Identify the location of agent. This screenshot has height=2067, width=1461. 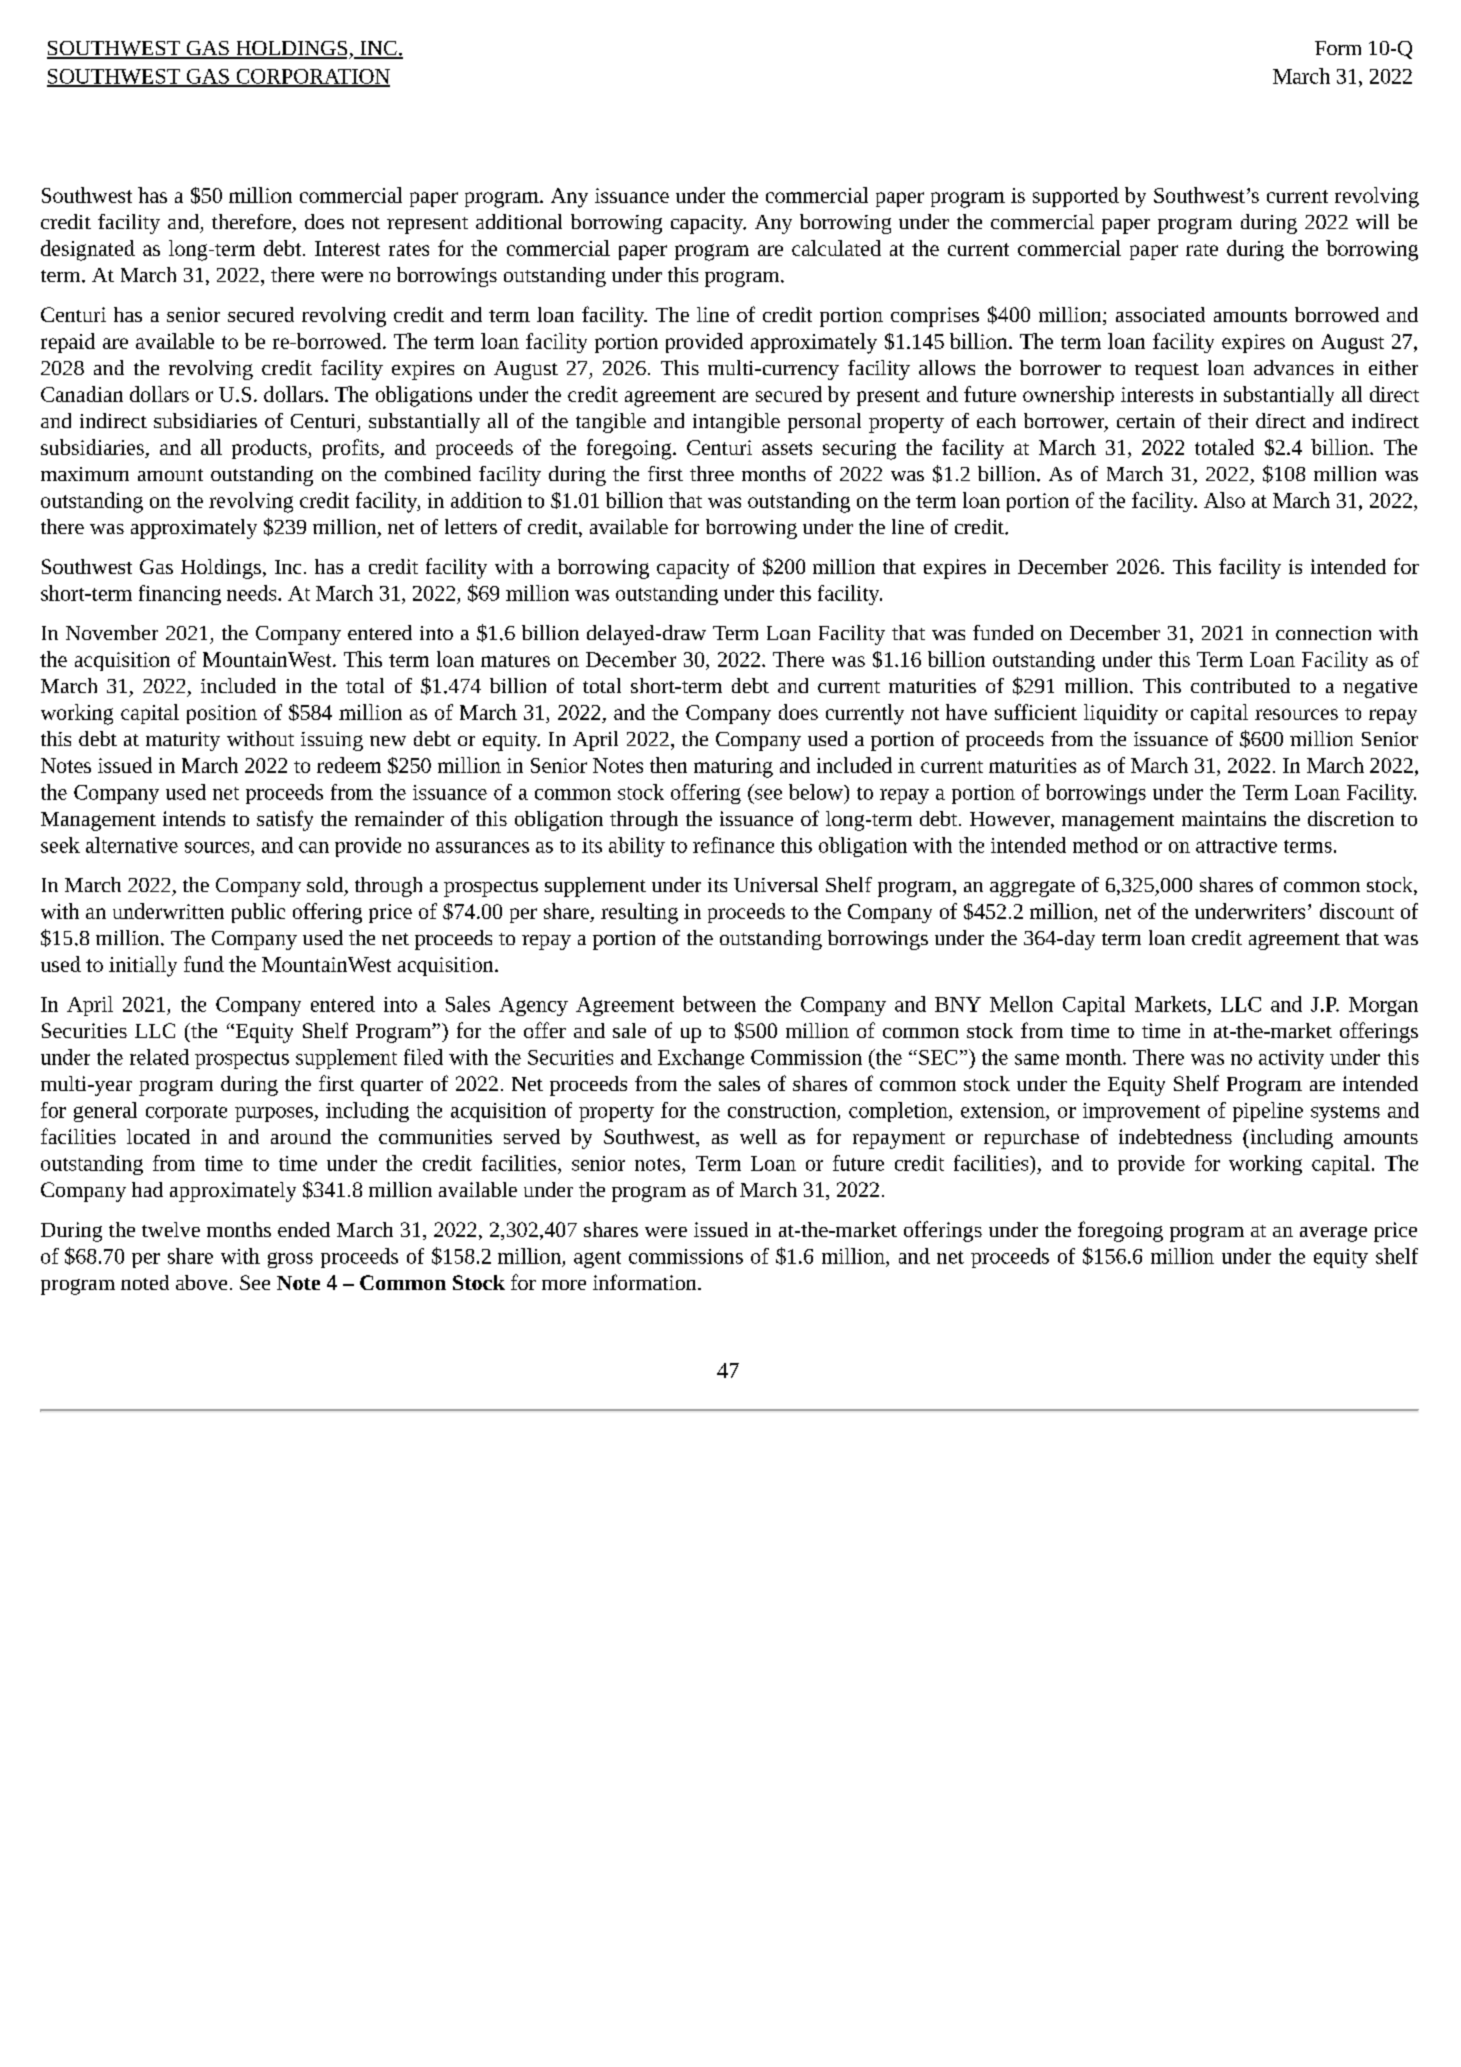
(597, 1259).
